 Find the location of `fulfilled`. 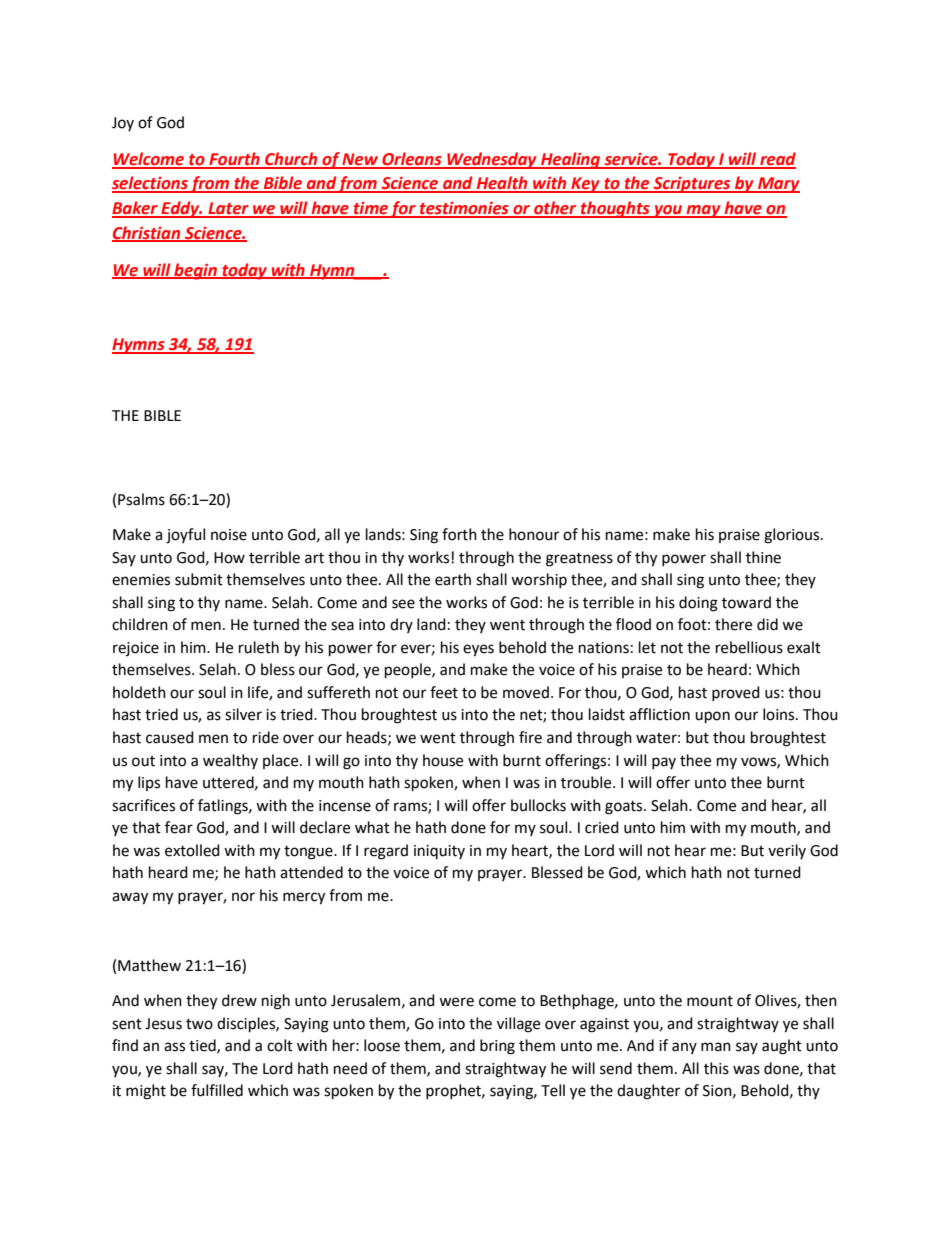

fulfilled is located at coordinates (217, 1090).
